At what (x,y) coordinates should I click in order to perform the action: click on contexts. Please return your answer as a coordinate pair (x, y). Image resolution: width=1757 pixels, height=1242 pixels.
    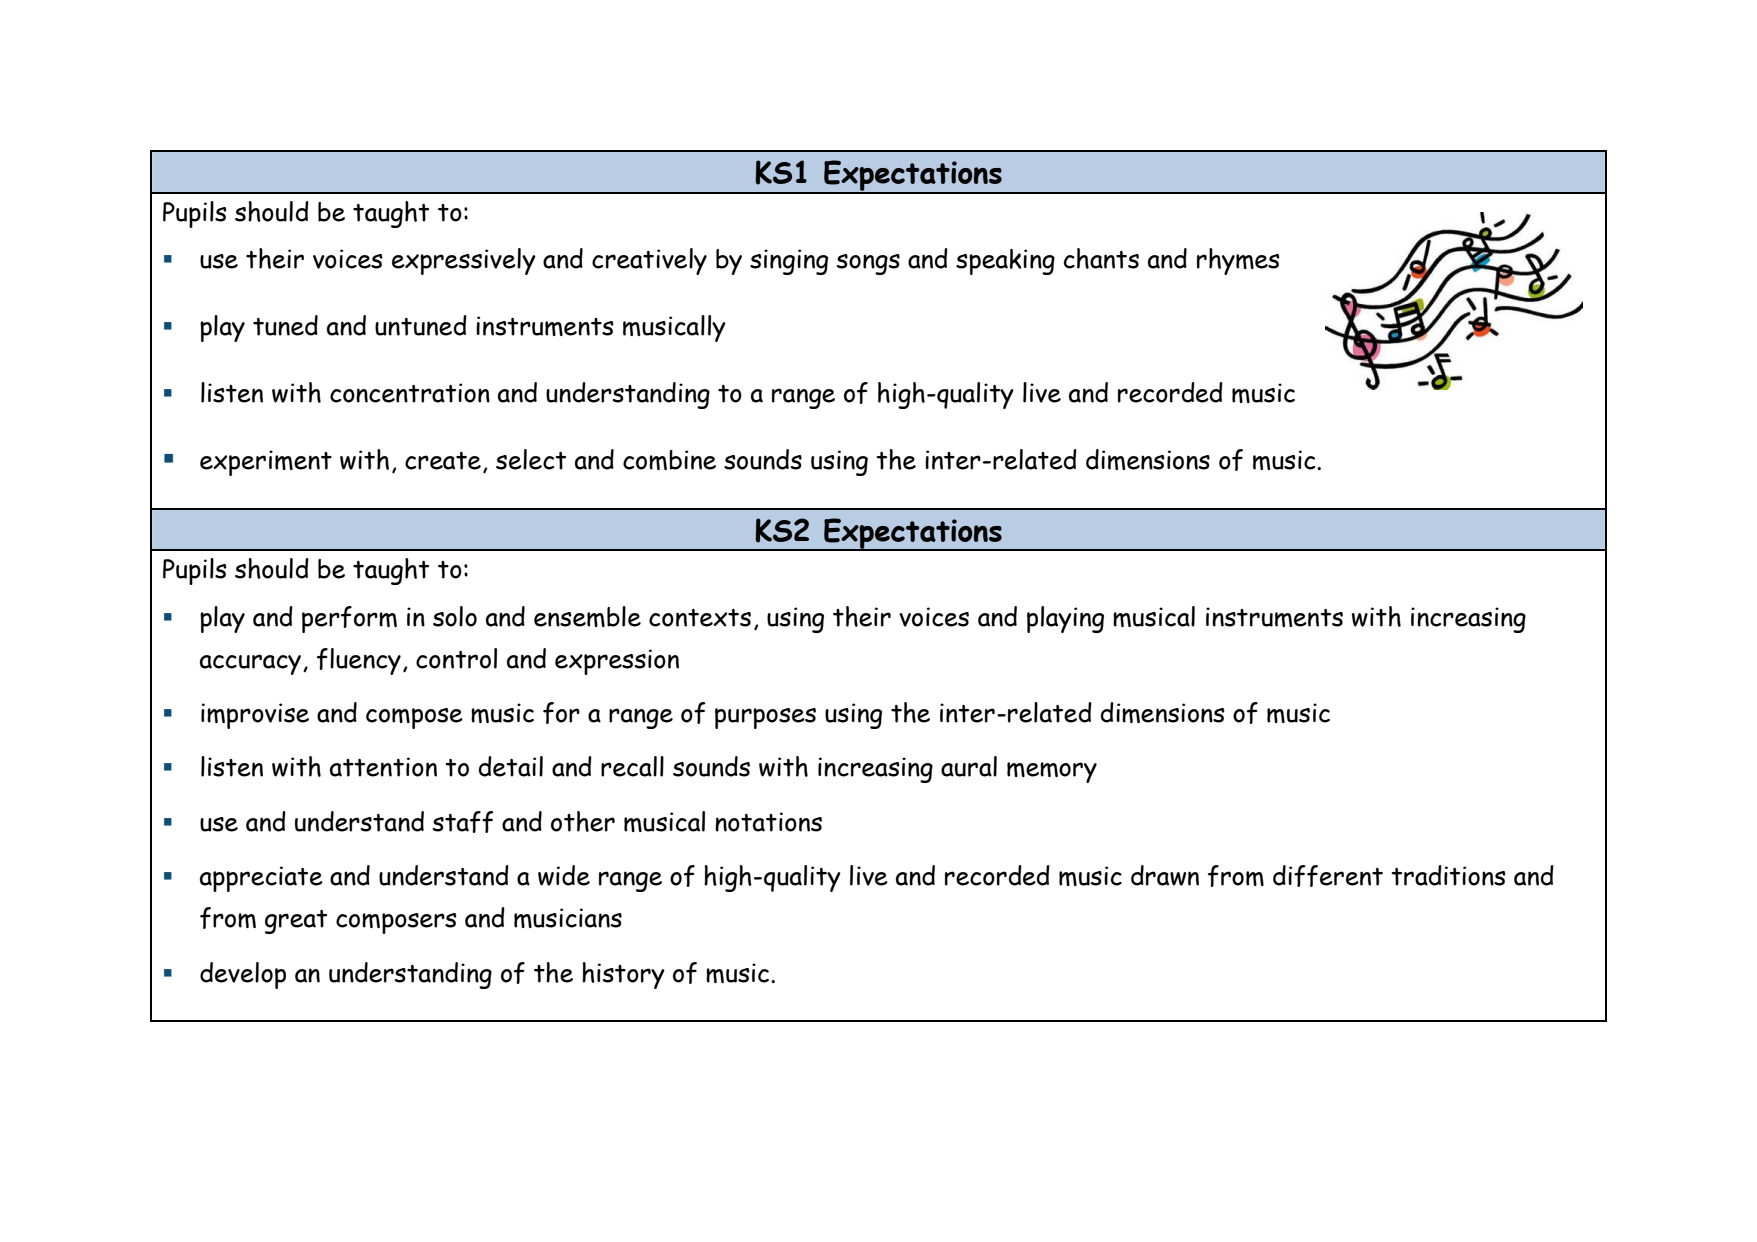
    Looking at the image, I should click on (700, 618).
